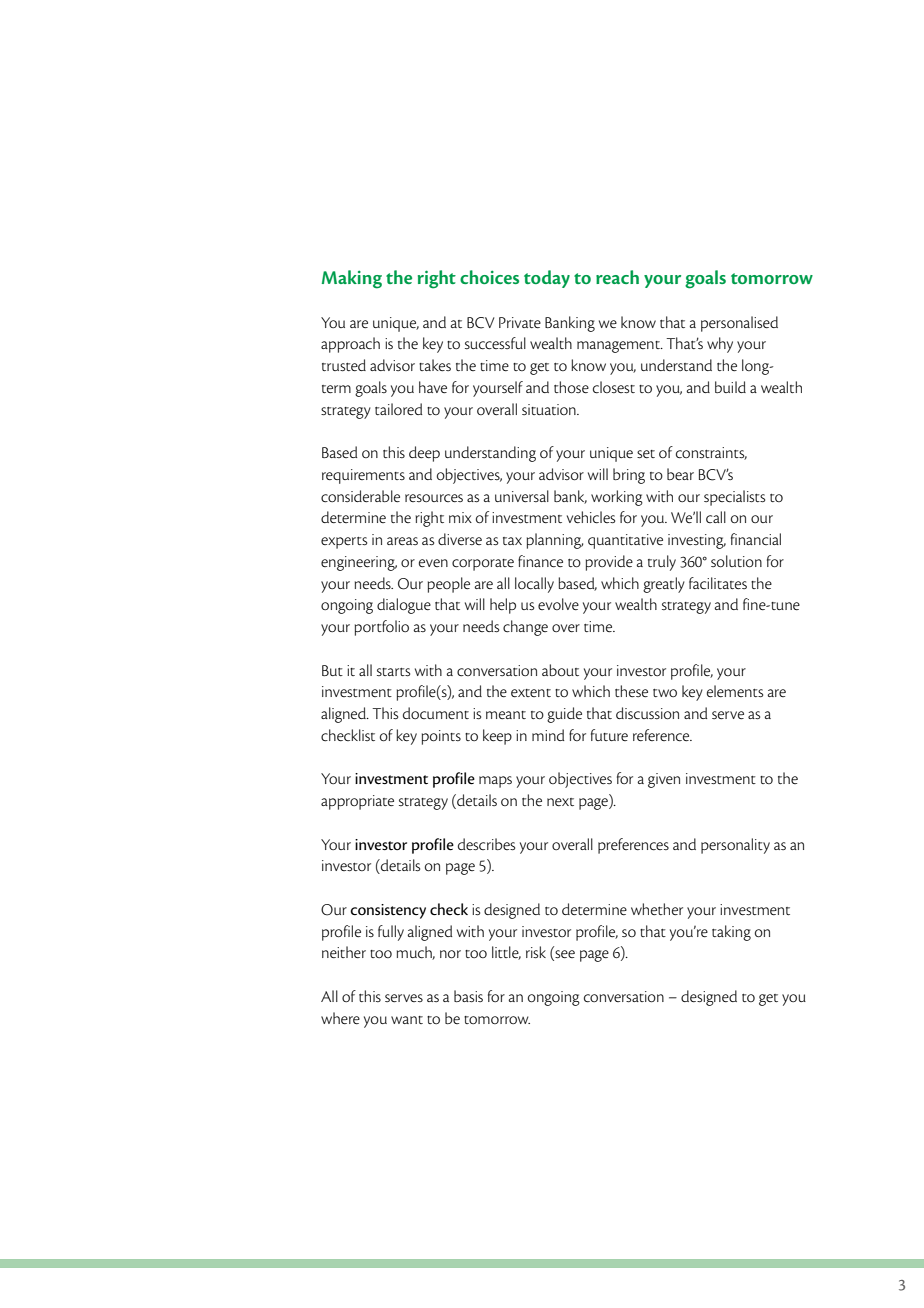 Image resolution: width=924 pixels, height=1308 pixels. Describe the element at coordinates (735, 846) in the page. I see `personality` at that location.
